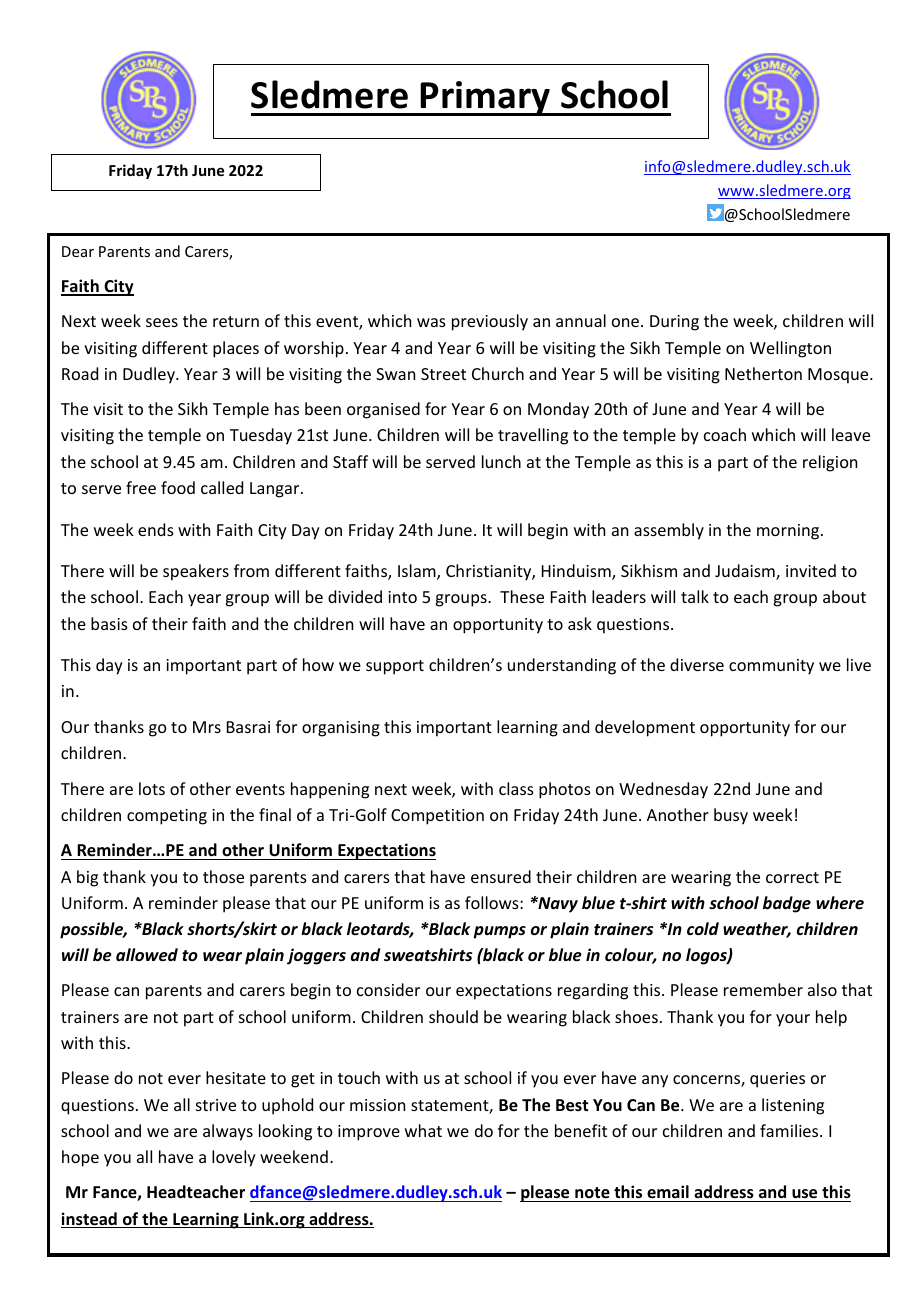  Describe the element at coordinates (486, 98) in the document. I see `Primary` at that location.
